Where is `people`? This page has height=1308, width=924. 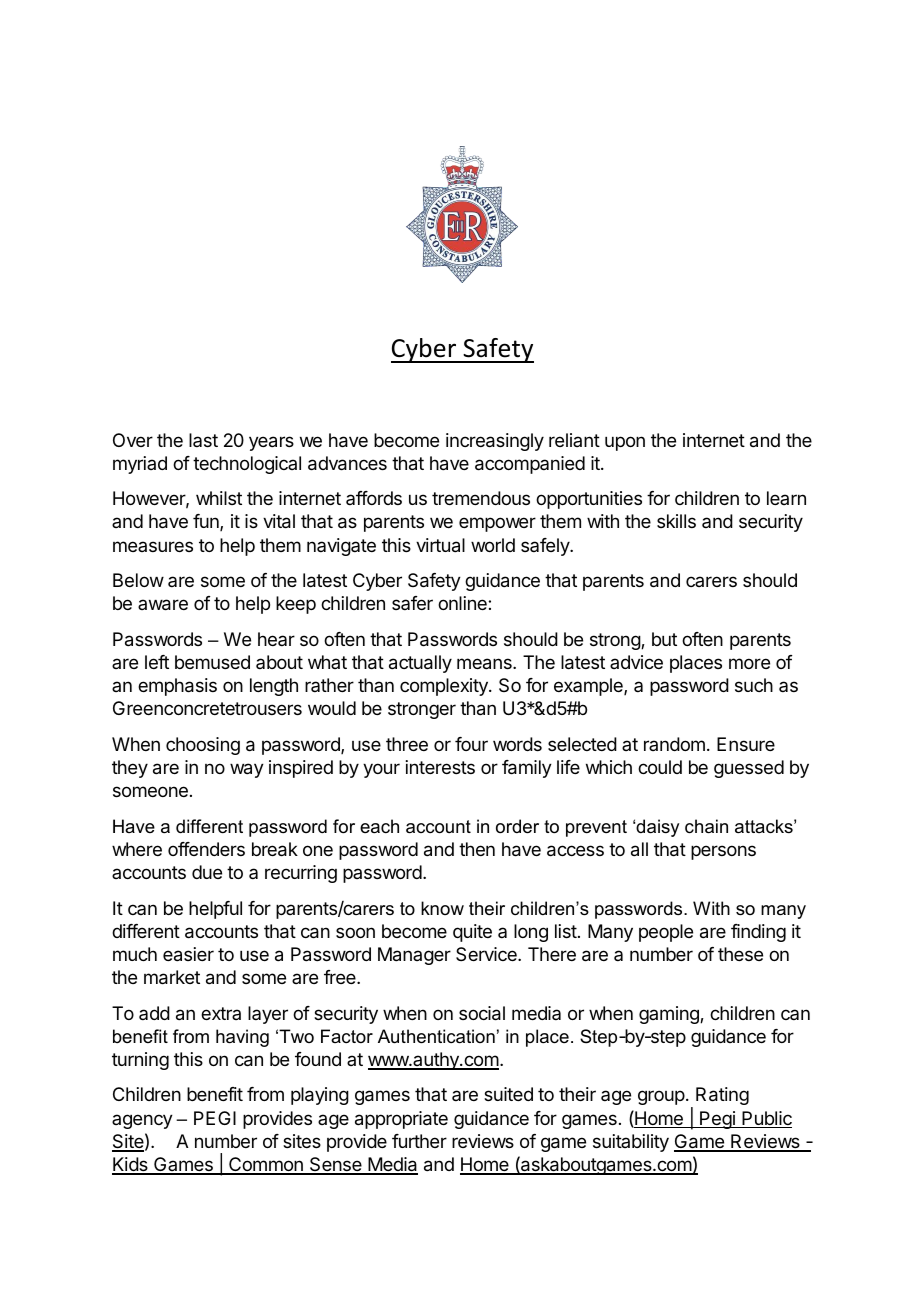
people is located at coordinates (666, 933).
